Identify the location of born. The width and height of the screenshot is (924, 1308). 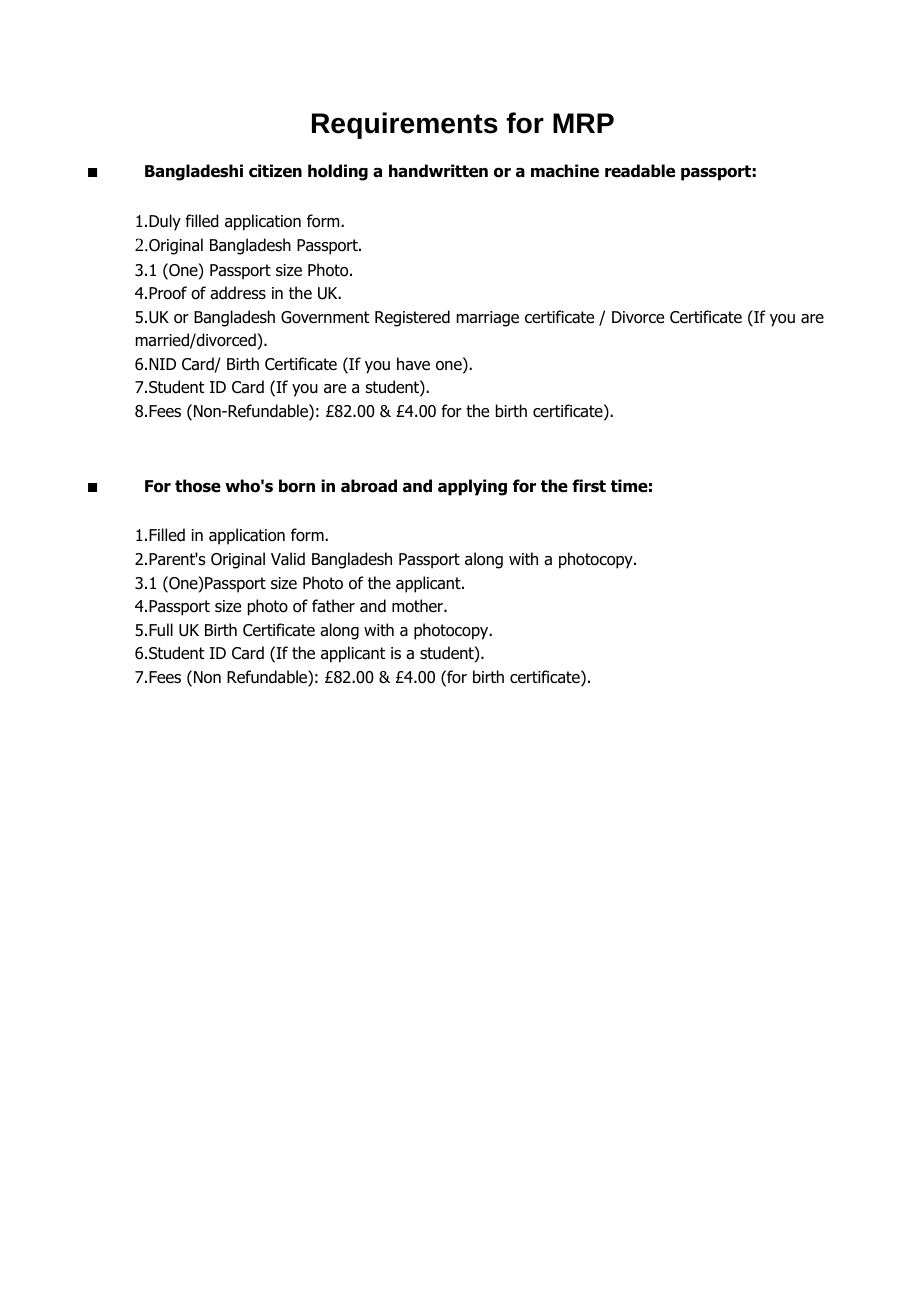
(297, 486).
